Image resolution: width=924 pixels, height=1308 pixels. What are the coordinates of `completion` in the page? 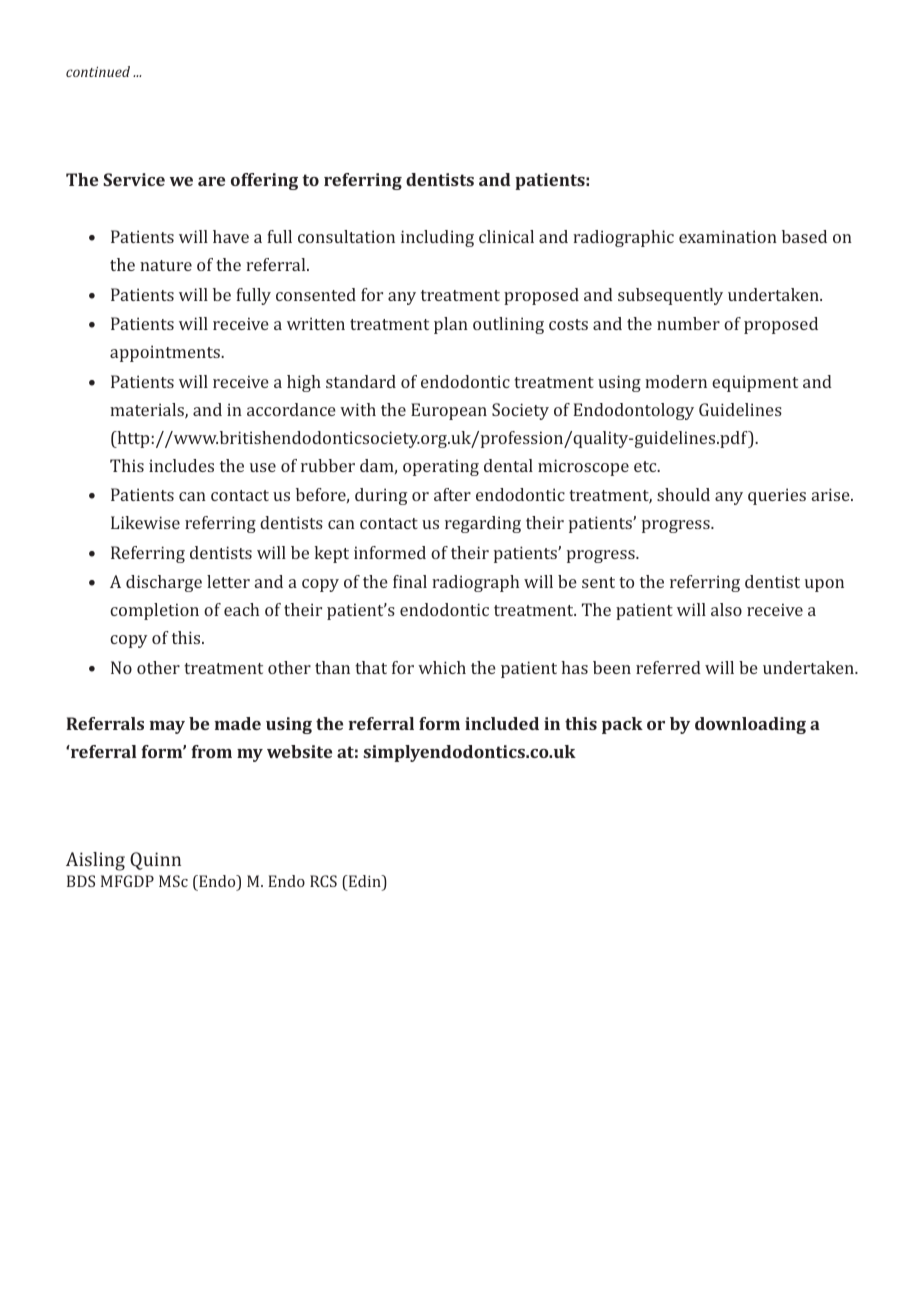 It's located at (154, 611).
